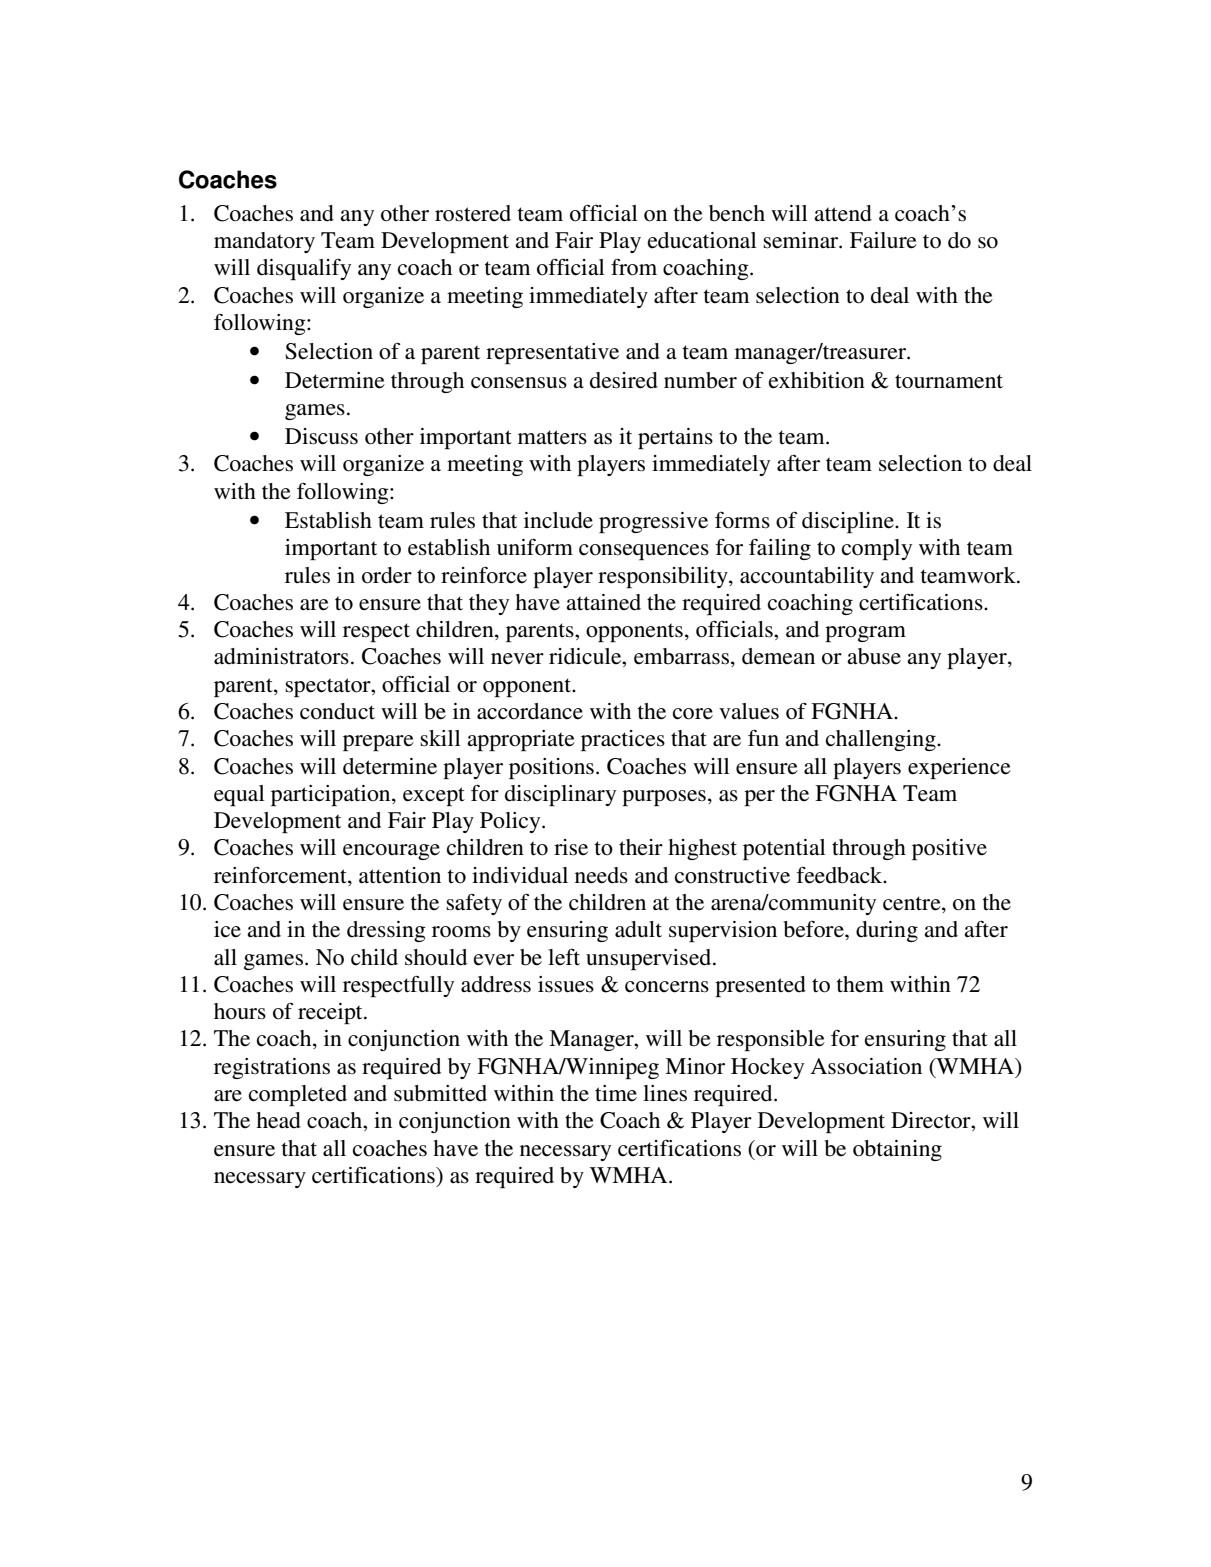 This screenshot has height=1567, width=1211. Describe the element at coordinates (634, 267) in the screenshot. I see `from` at that location.
